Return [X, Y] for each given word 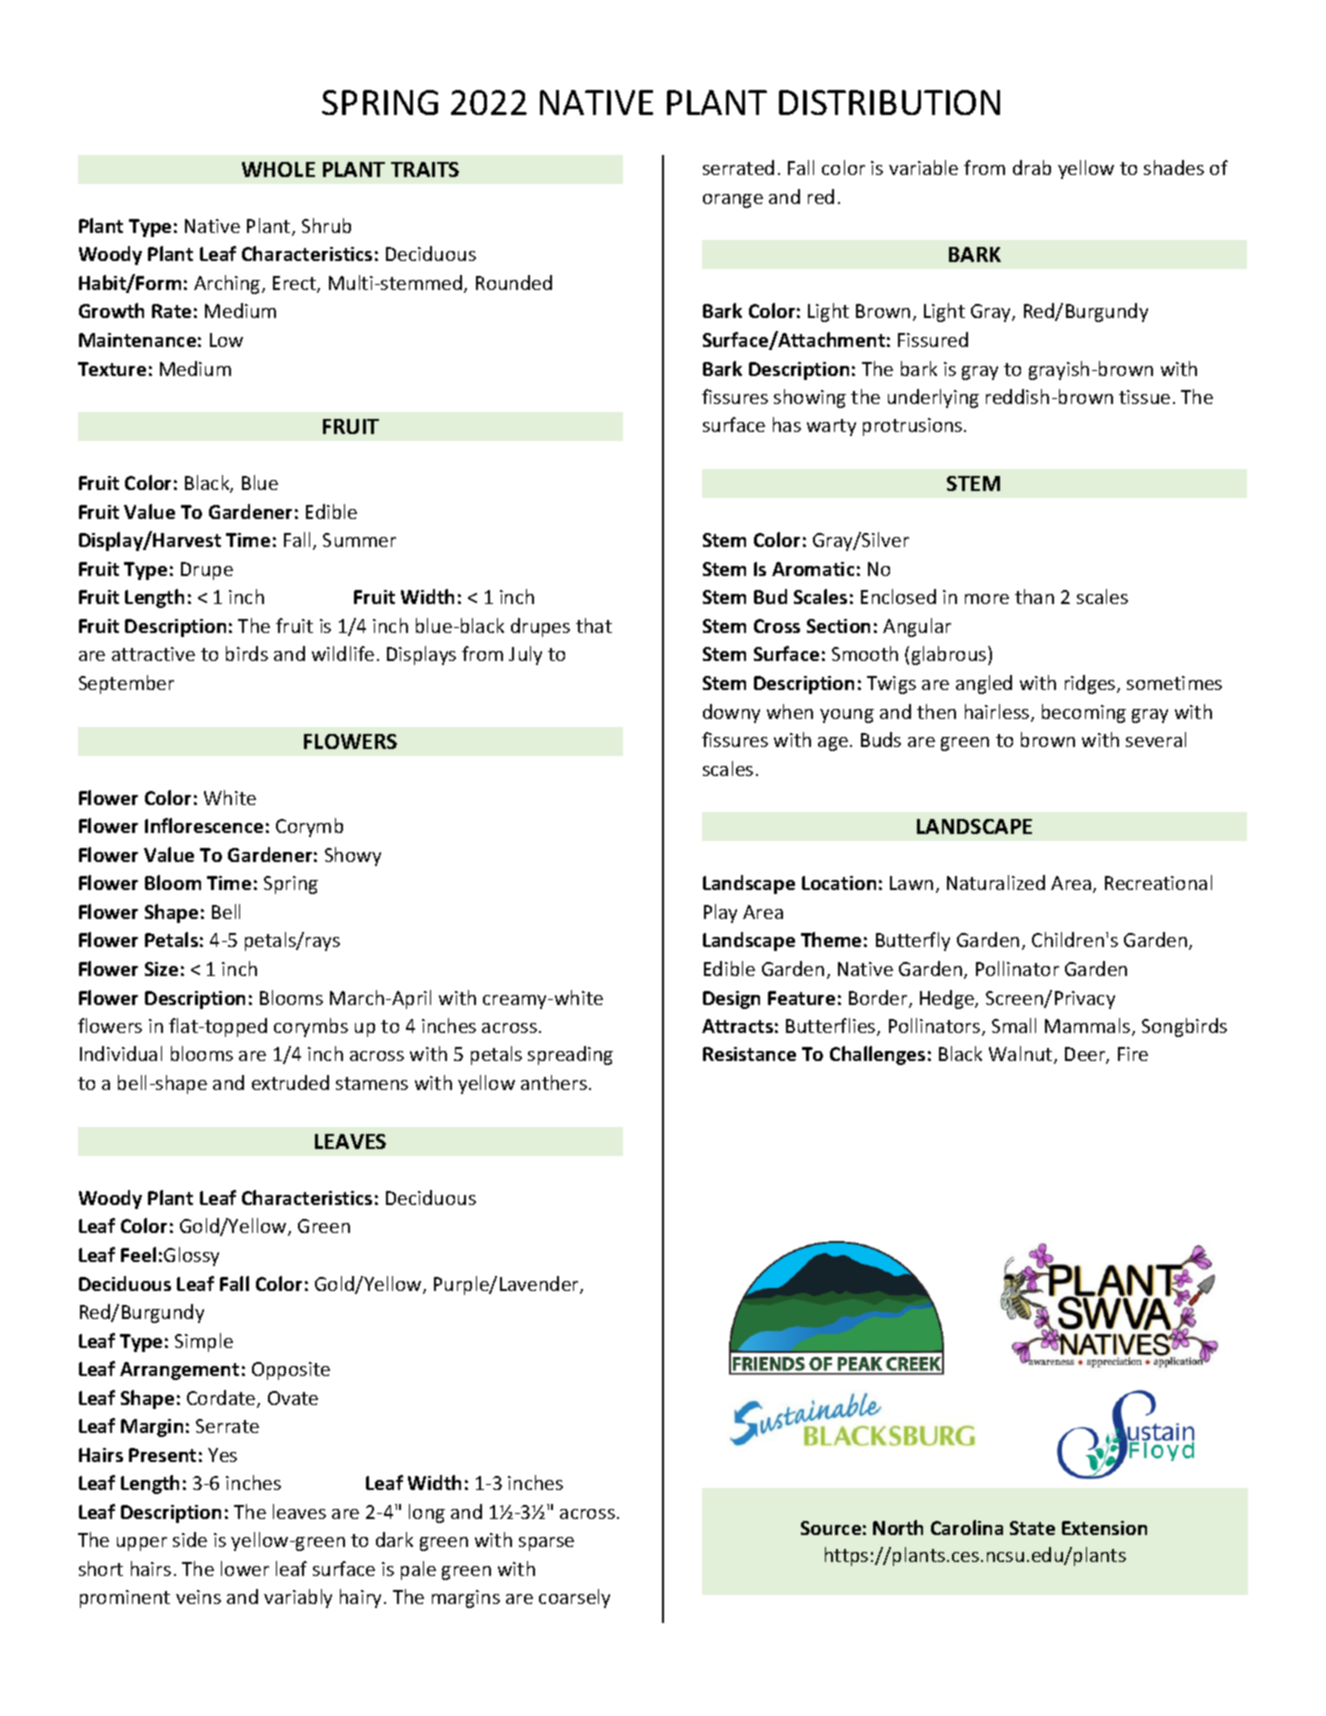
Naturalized [996, 882]
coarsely [574, 1598]
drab [1032, 167]
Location [839, 883]
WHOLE [278, 169]
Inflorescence [204, 825]
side [190, 1539]
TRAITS [425, 169]
